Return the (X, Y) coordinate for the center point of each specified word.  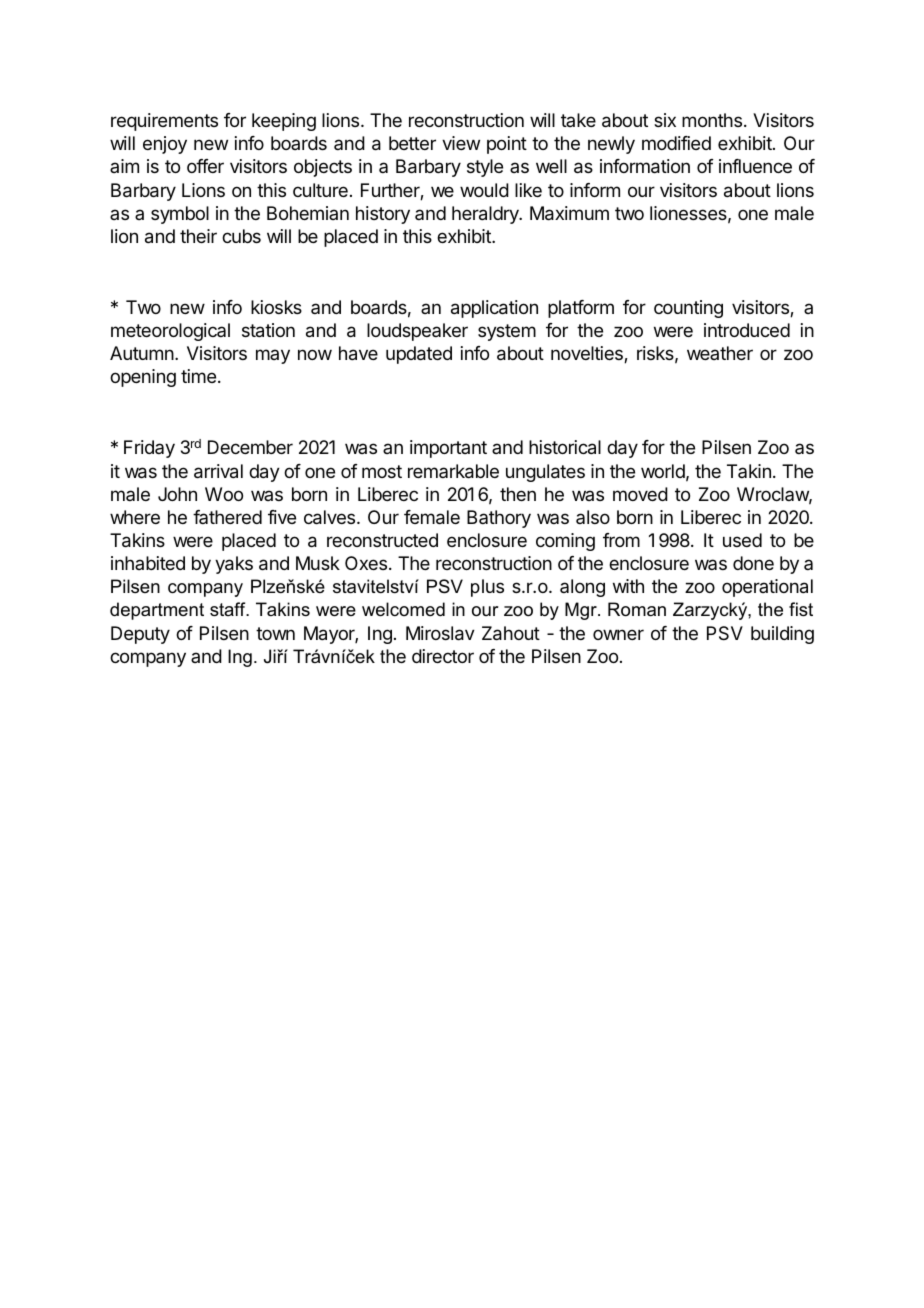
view (461, 143)
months (712, 120)
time (198, 376)
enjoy (165, 145)
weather (720, 353)
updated (419, 355)
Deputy (140, 635)
